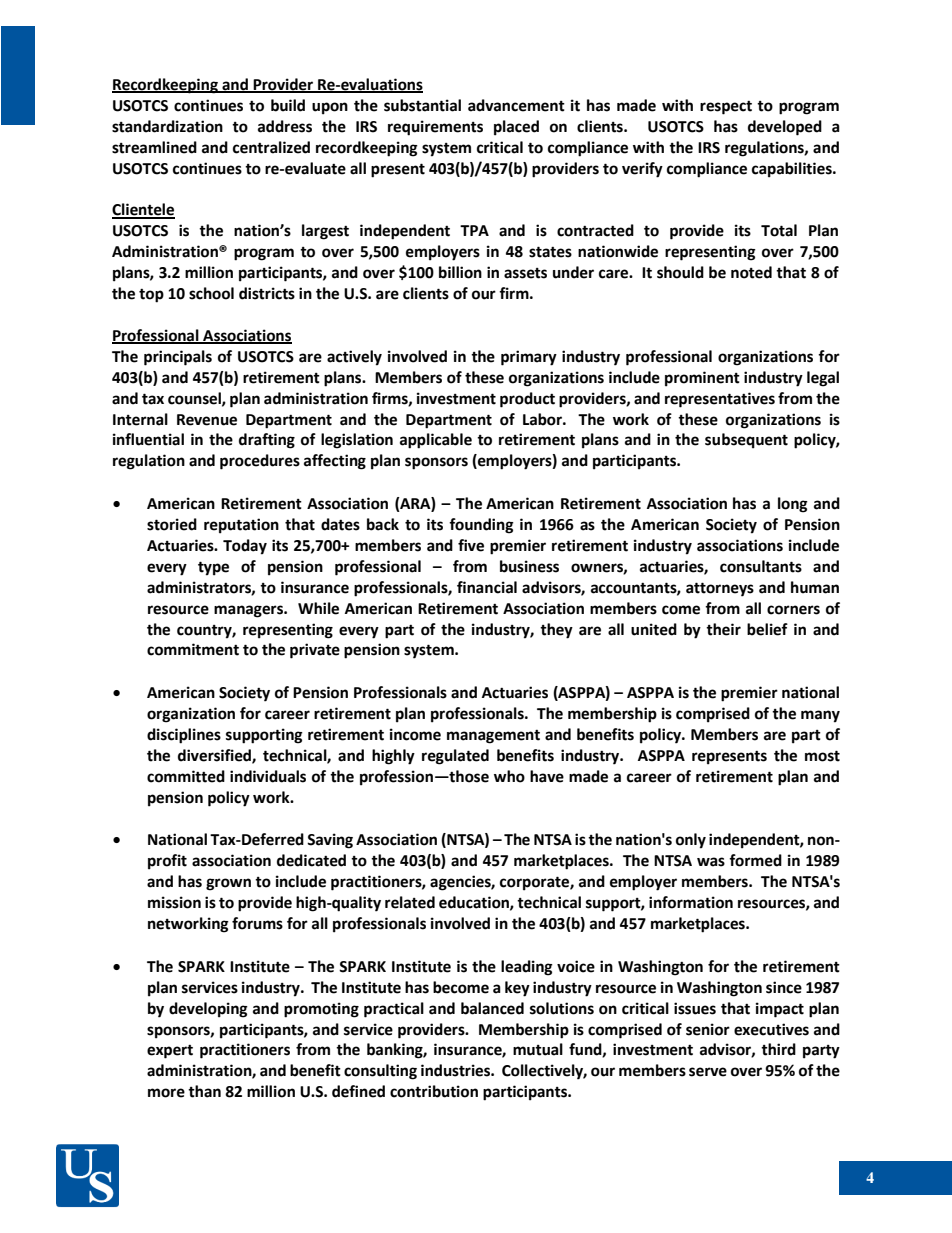  I want to click on prominent, so click(702, 379).
